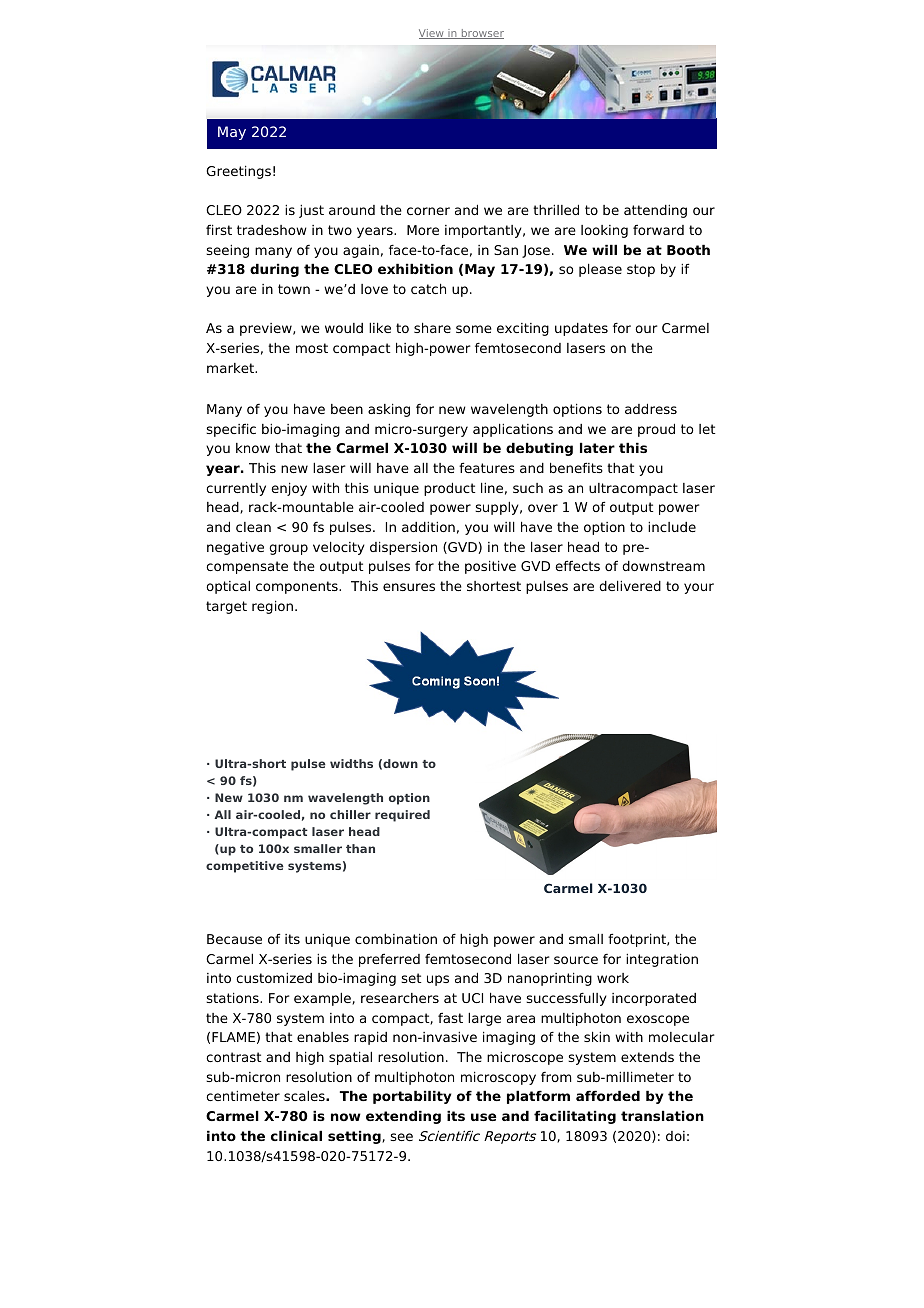  What do you see at coordinates (481, 34) in the image?
I see `browser` at bounding box center [481, 34].
